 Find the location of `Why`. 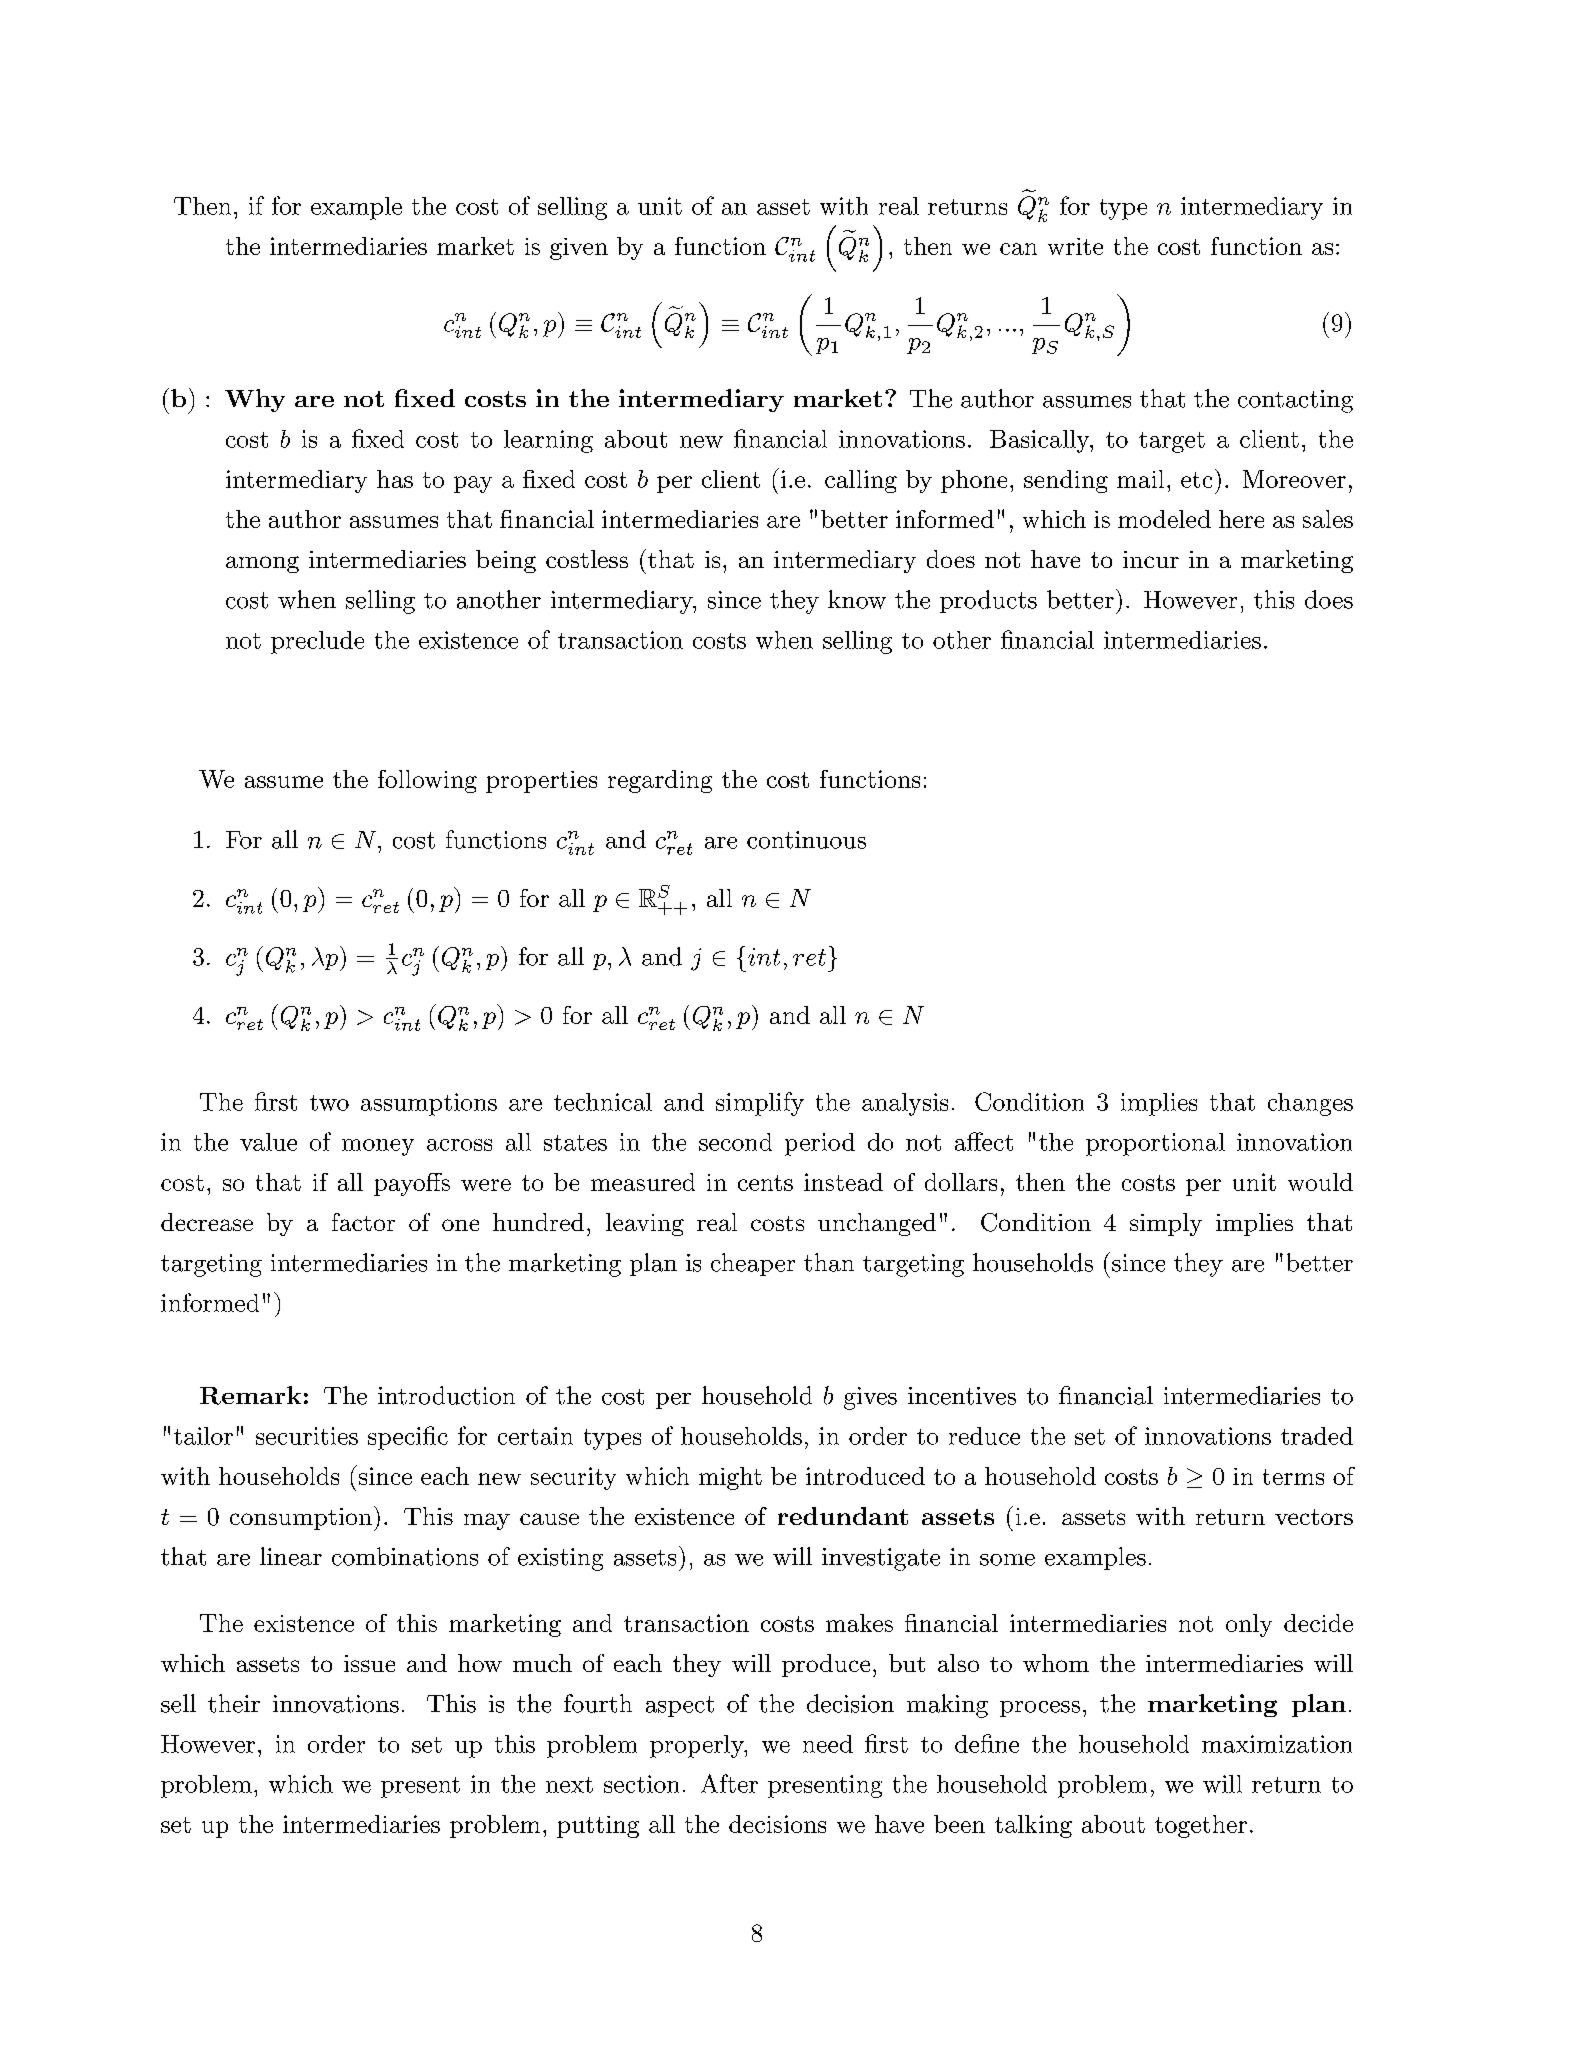

Why is located at coordinates (255, 400).
